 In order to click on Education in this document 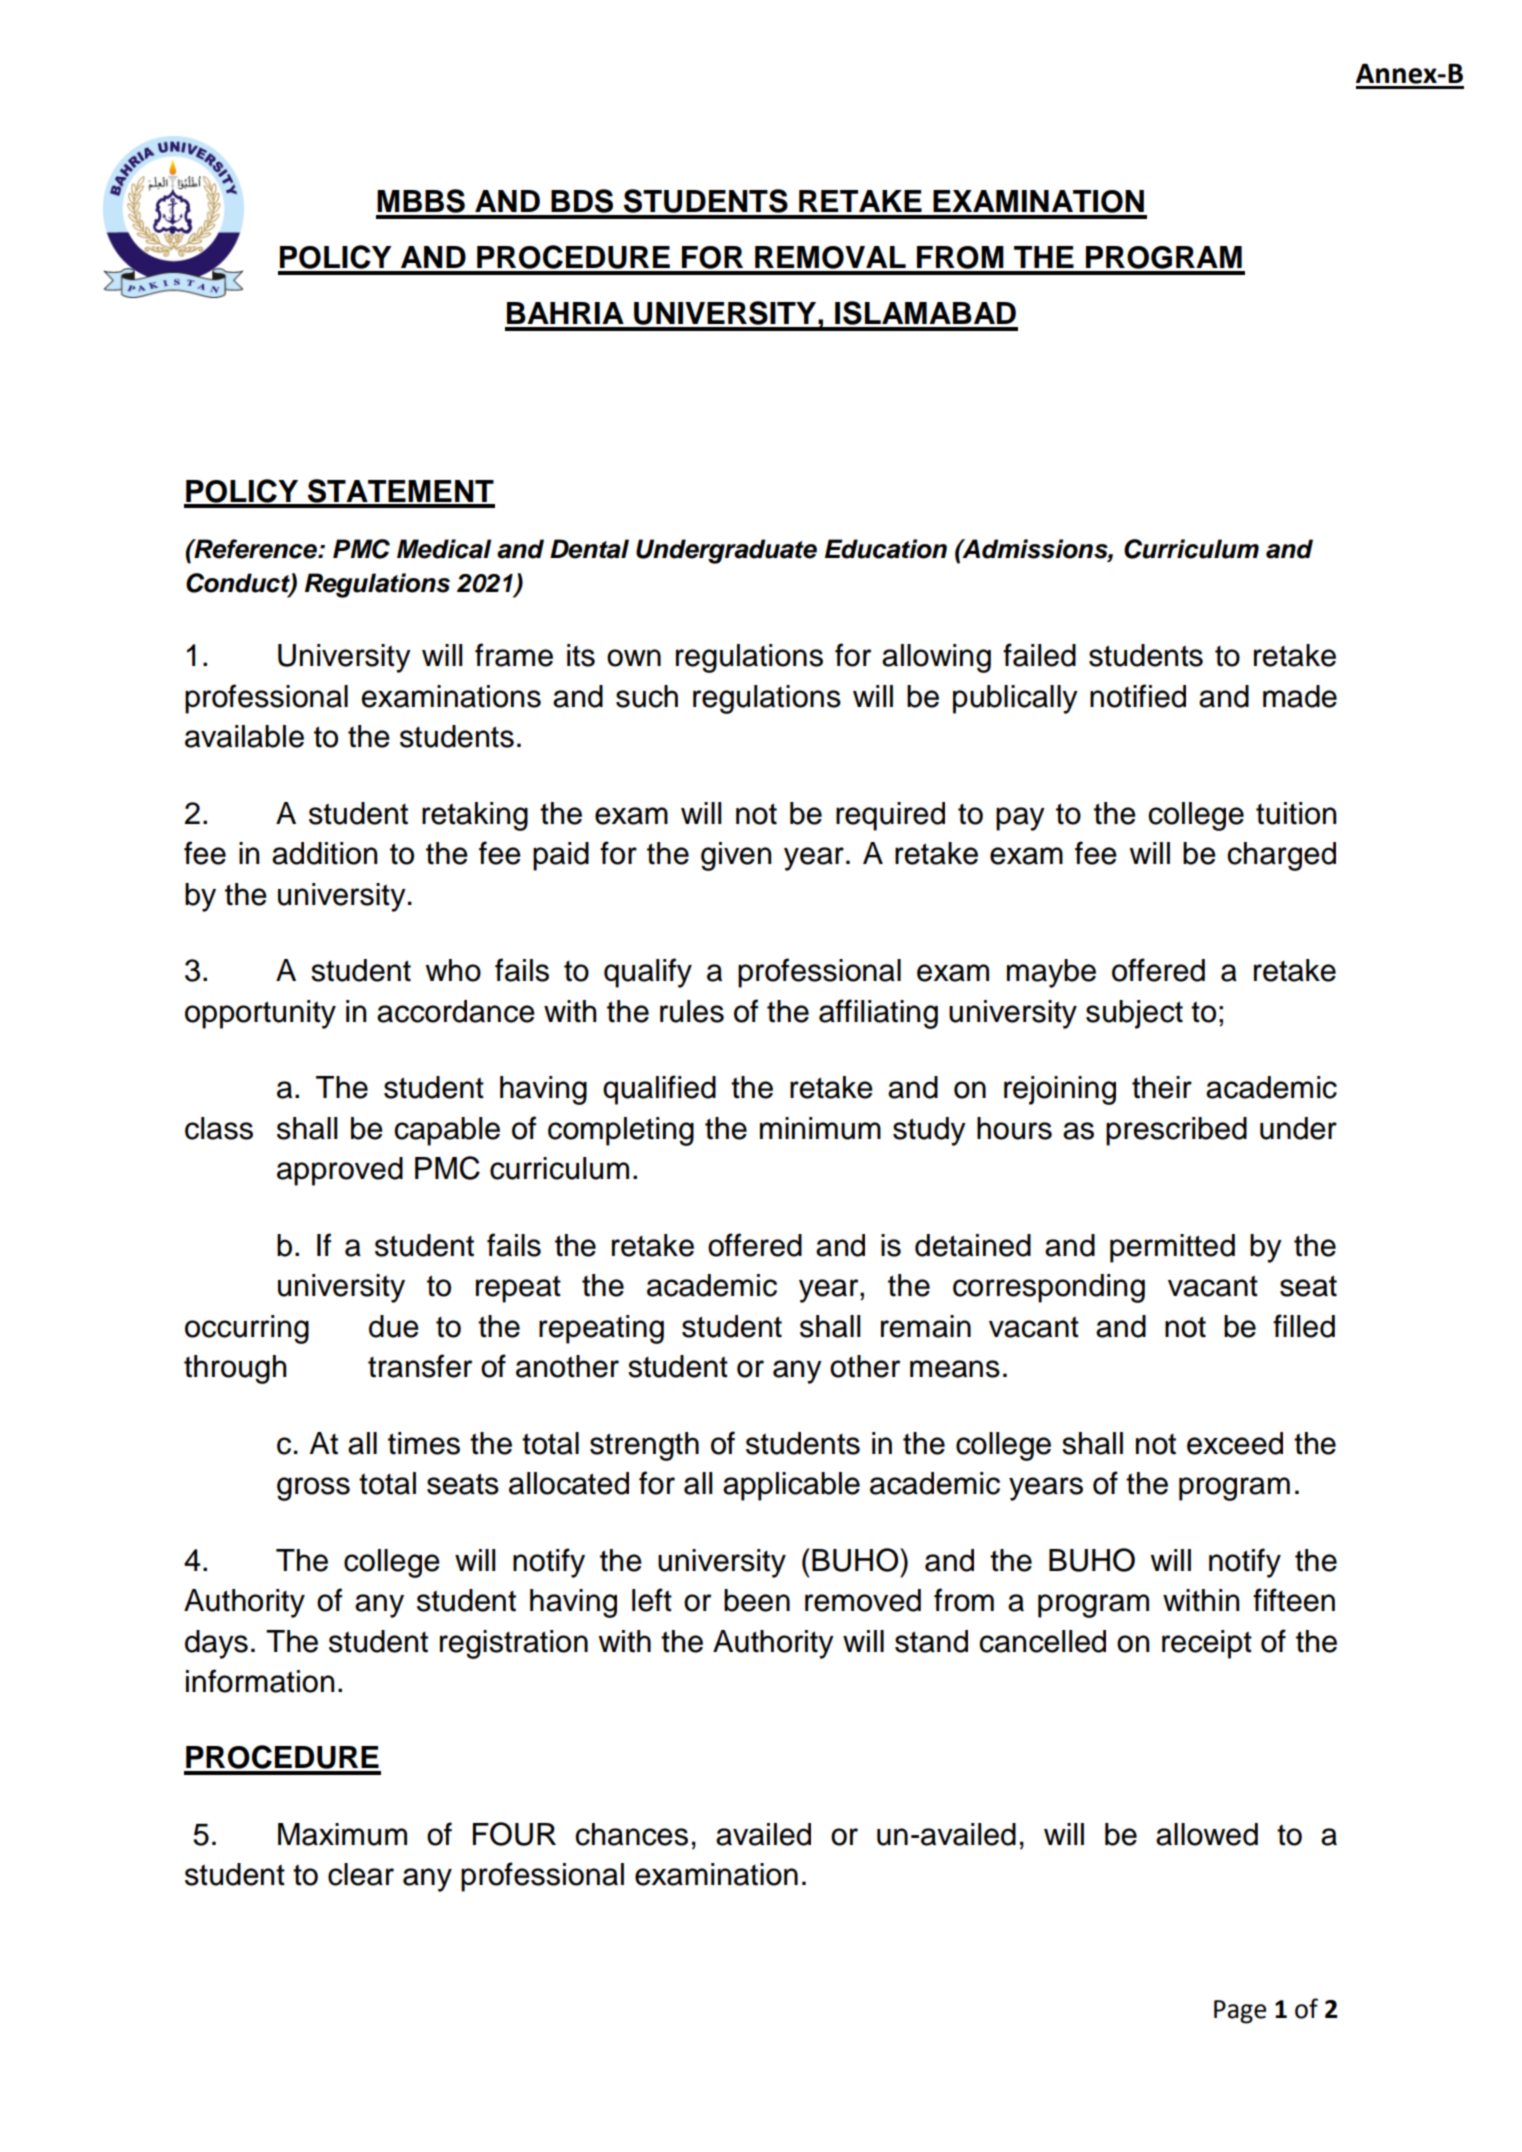, I will do `click(886, 549)`.
